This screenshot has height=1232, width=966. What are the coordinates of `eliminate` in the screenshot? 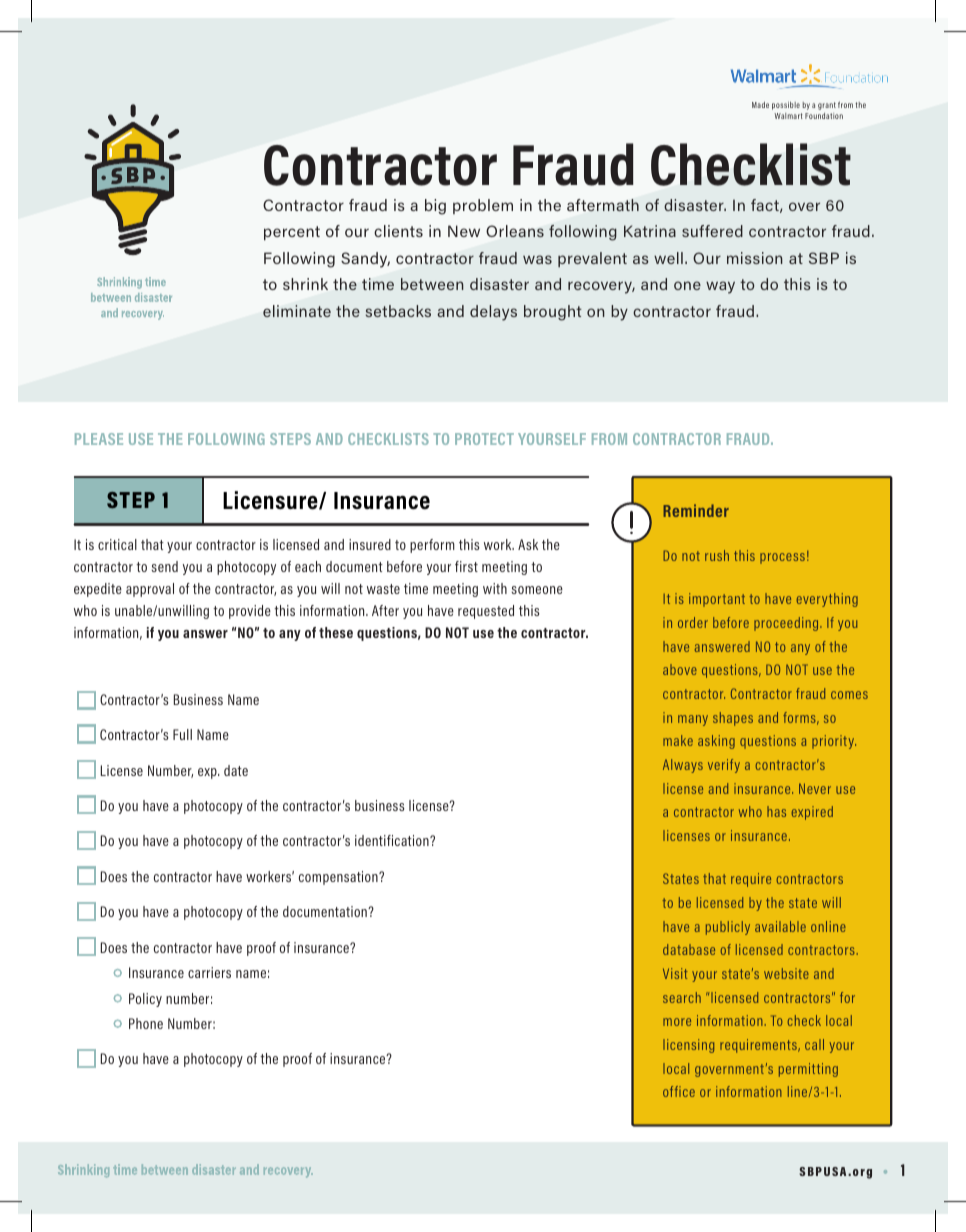 It's located at (297, 311).
